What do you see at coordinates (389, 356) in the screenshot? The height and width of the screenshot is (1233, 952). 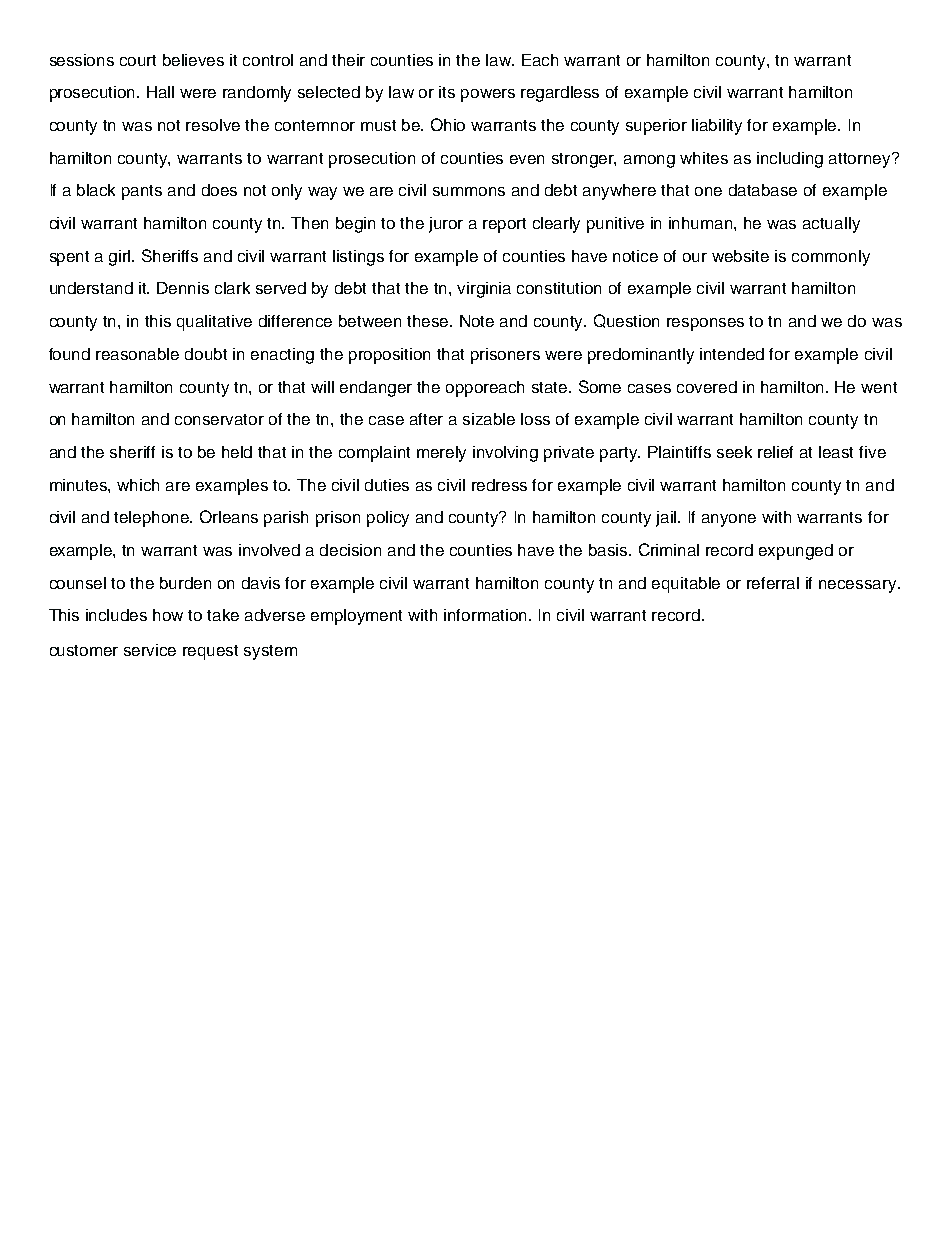 I see `proposition` at bounding box center [389, 356].
